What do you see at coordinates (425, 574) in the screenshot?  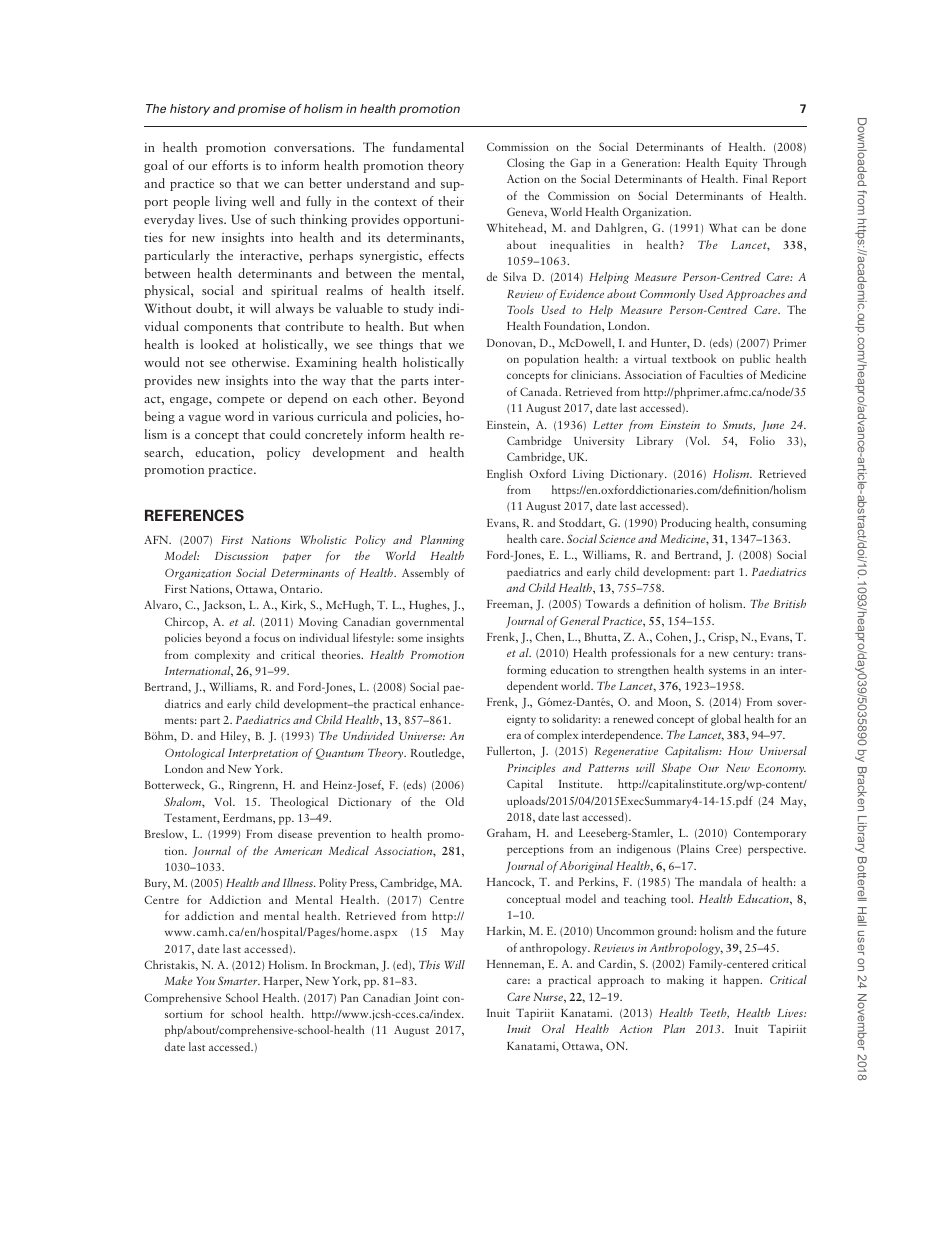 I see `Assembly` at bounding box center [425, 574].
